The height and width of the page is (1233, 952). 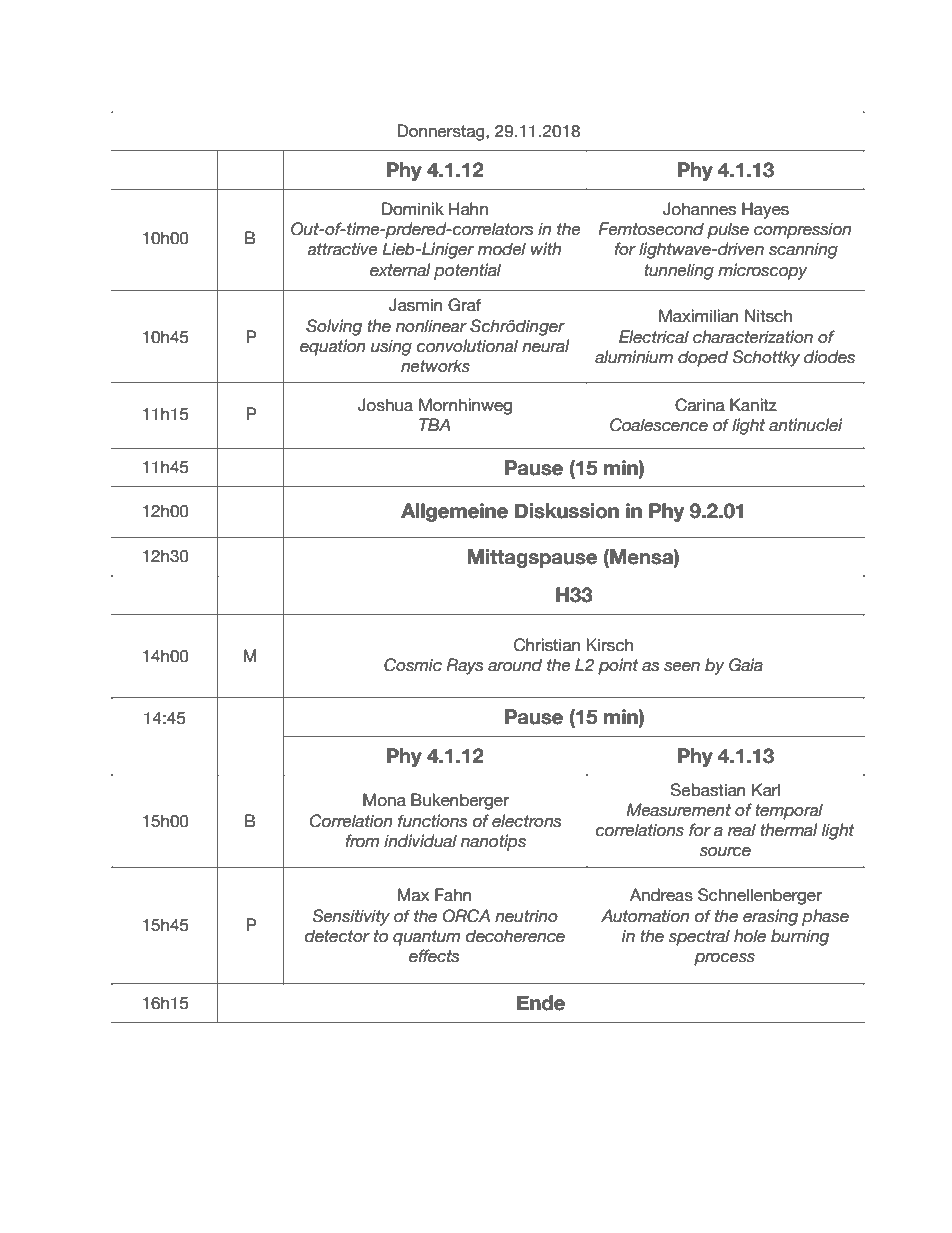 What do you see at coordinates (746, 665) in the page?
I see `Gaia` at bounding box center [746, 665].
